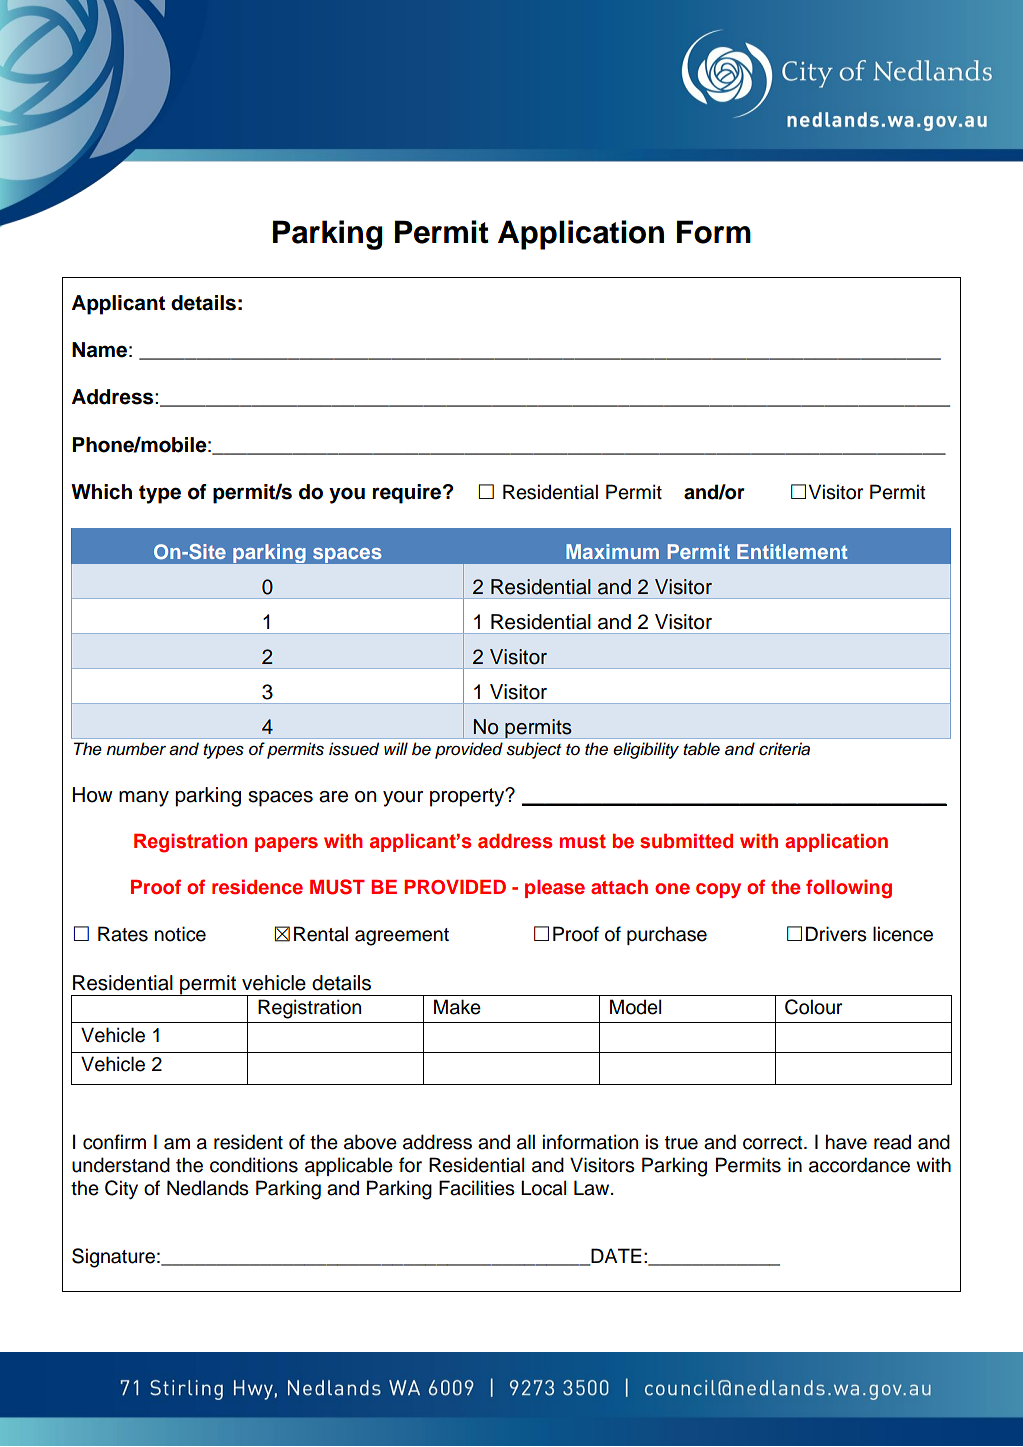 The image size is (1023, 1447). Describe the element at coordinates (701, 749) in the image. I see `table` at that location.
